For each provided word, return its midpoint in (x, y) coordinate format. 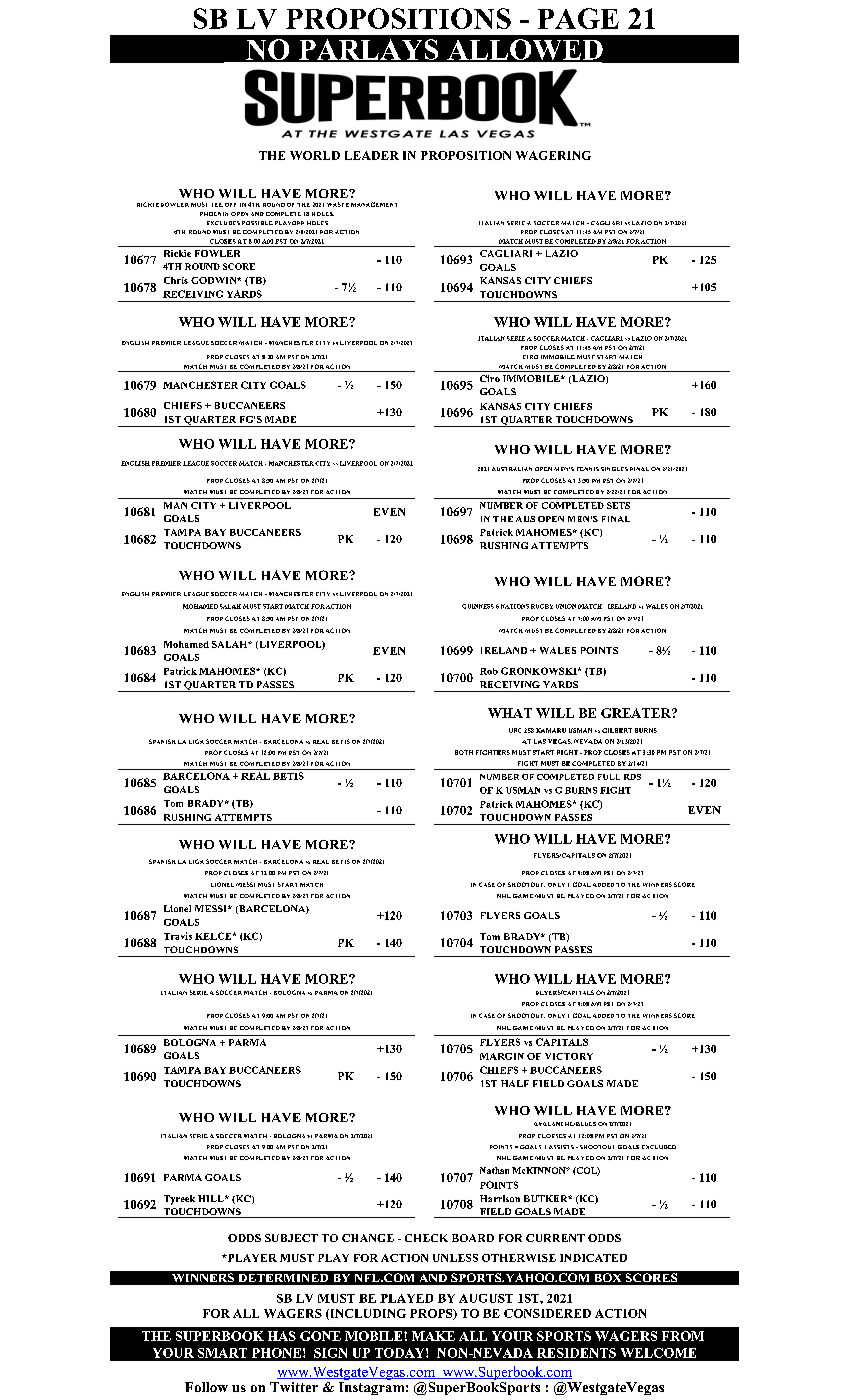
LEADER (372, 155)
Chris (176, 280)
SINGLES (614, 469)
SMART (222, 1353)
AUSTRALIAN (512, 469)
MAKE (433, 1336)
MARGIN (502, 1056)
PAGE (578, 18)
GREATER (637, 713)
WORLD (315, 155)
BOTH (464, 752)
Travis (178, 936)
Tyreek (179, 1200)
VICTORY (569, 1056)
